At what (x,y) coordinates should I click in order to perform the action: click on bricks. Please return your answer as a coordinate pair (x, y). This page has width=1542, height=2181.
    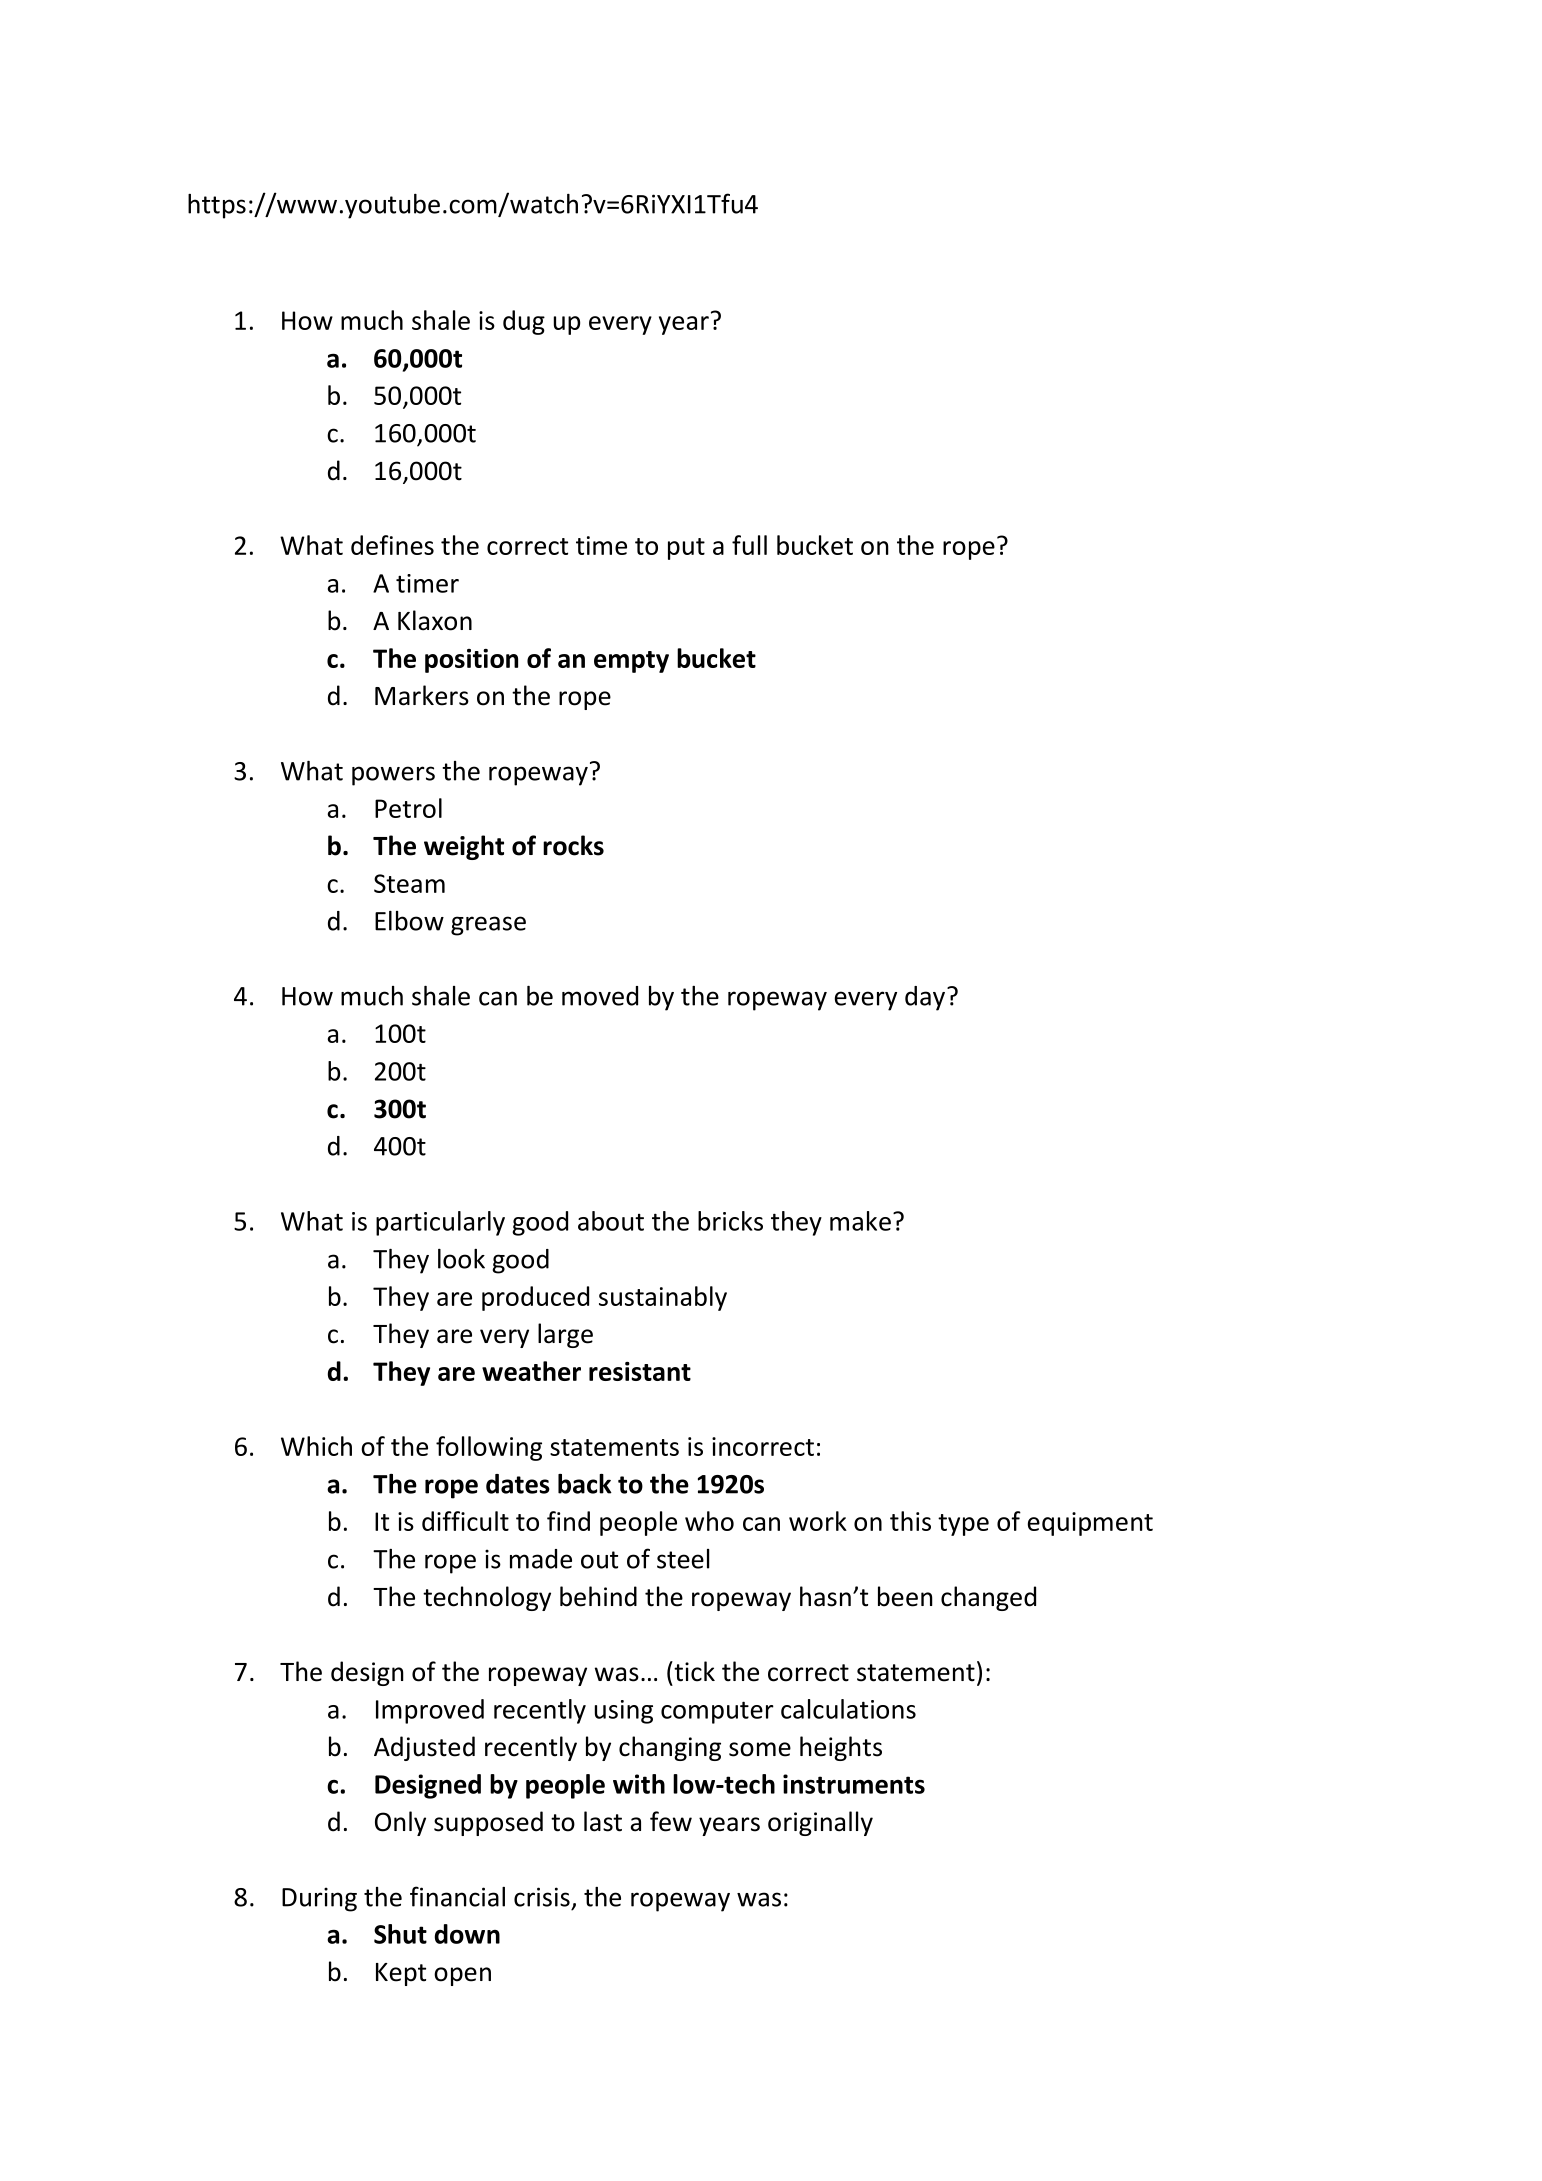
    Looking at the image, I should click on (730, 1221).
